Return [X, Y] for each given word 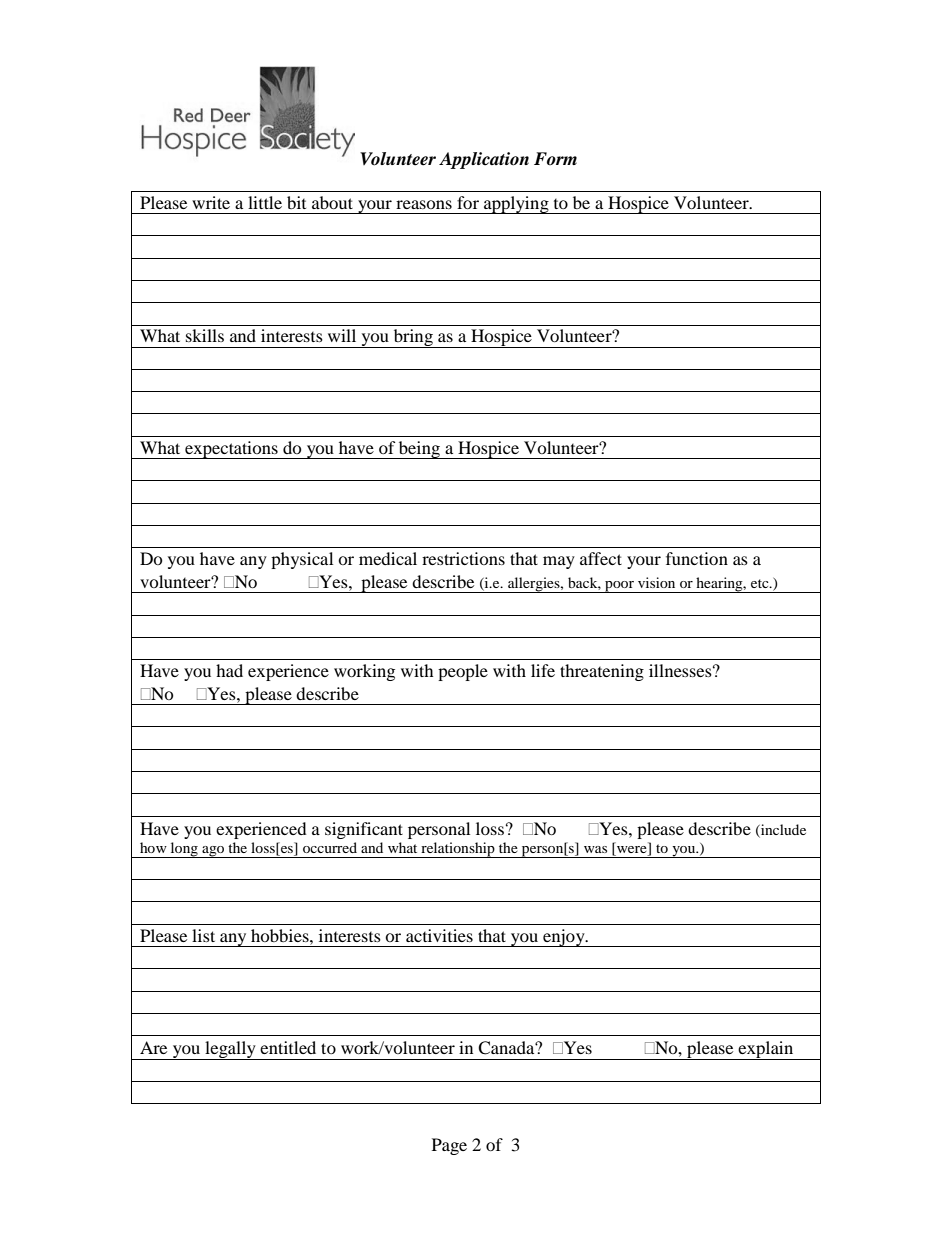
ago [213, 852]
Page [449, 1146]
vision [656, 582]
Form [555, 158]
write [211, 202]
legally [230, 1050]
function [697, 558]
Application [484, 160]
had [229, 670]
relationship [458, 850]
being [419, 450]
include [782, 830]
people [463, 672]
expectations [231, 450]
